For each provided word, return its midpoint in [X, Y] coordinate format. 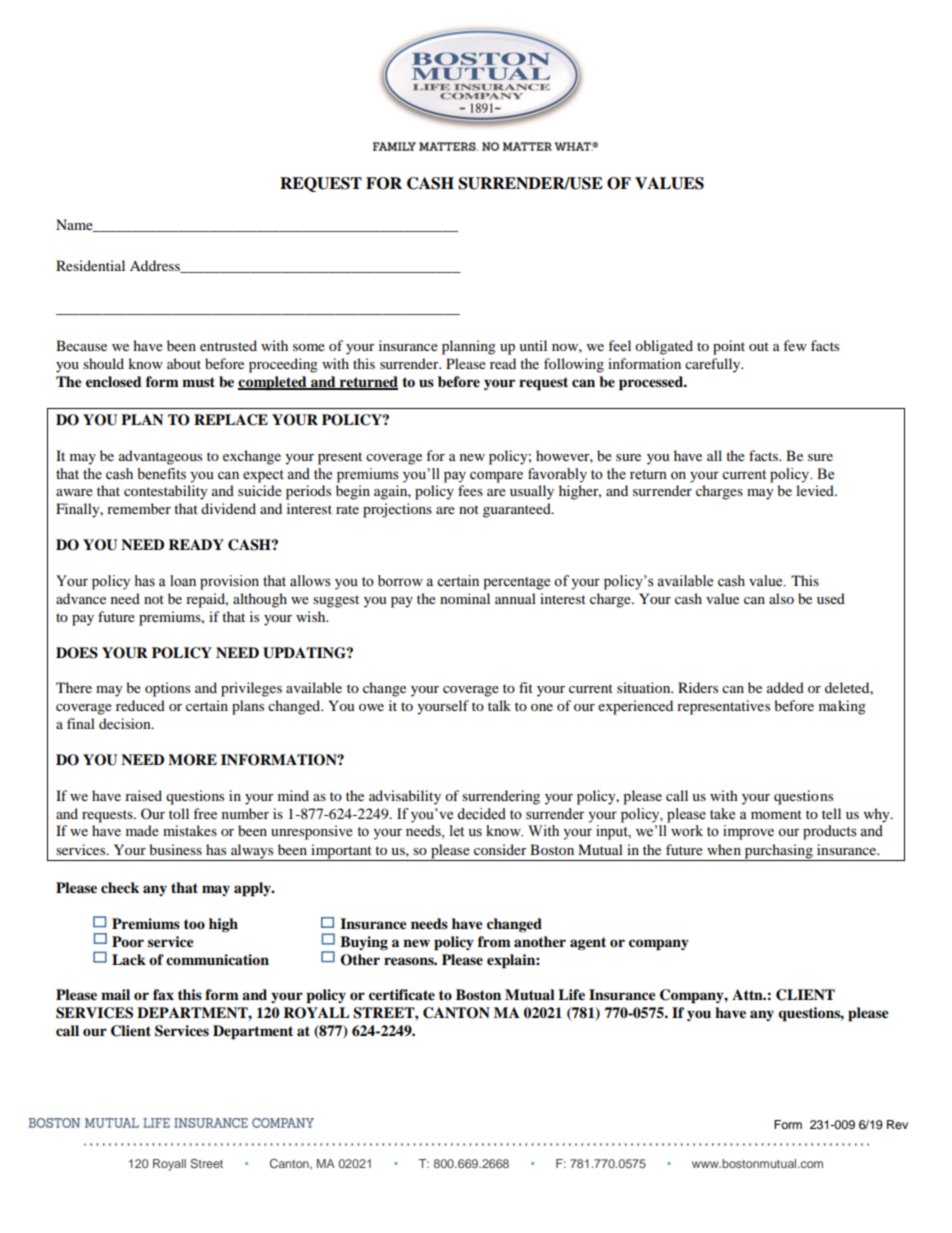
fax [163, 994]
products [830, 832]
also [781, 598]
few [795, 345]
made [142, 830]
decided [481, 814]
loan [183, 581]
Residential [90, 265]
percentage [516, 583]
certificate [402, 995]
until [533, 345]
